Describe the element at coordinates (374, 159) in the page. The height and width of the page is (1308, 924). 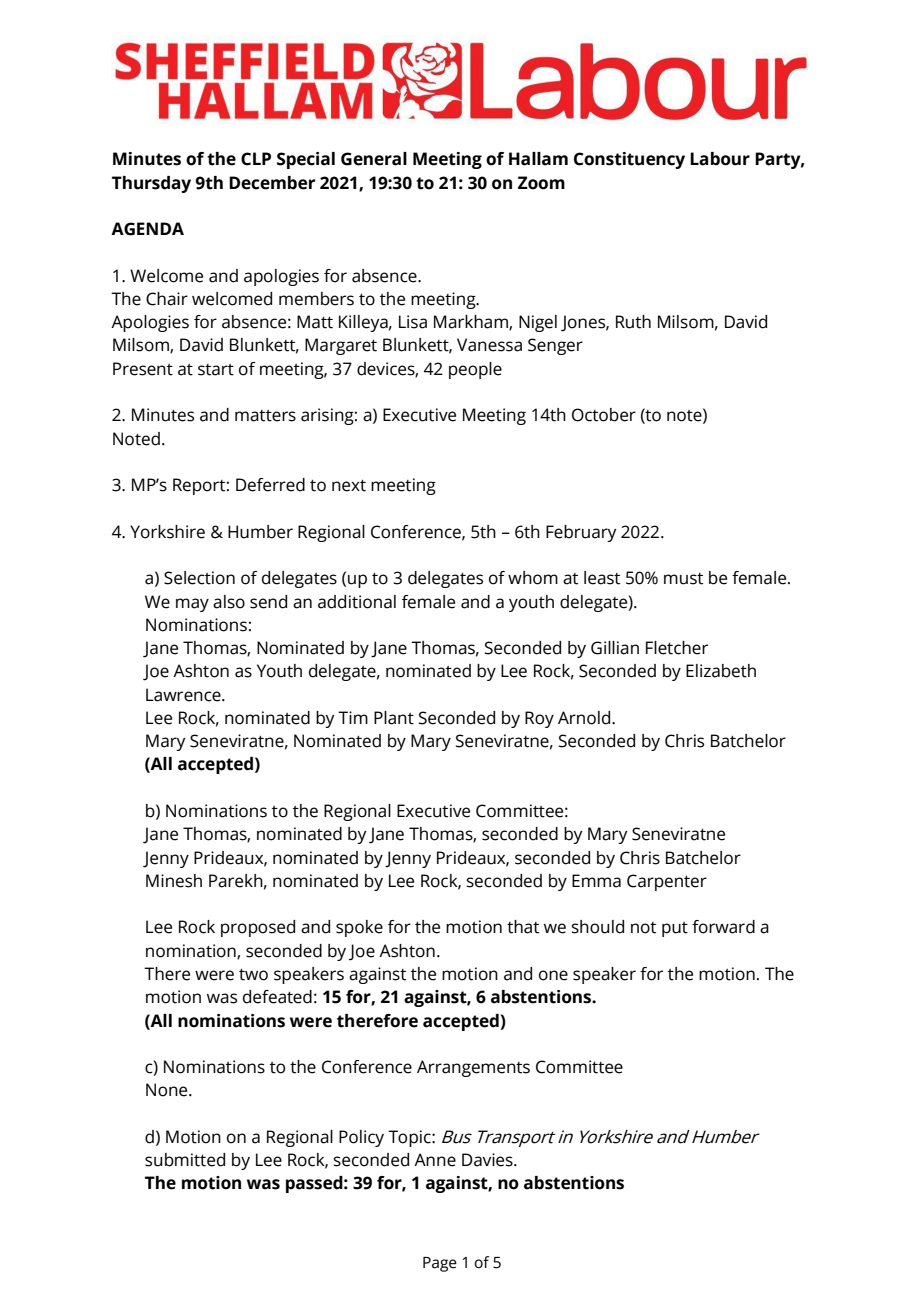
I see `General` at that location.
